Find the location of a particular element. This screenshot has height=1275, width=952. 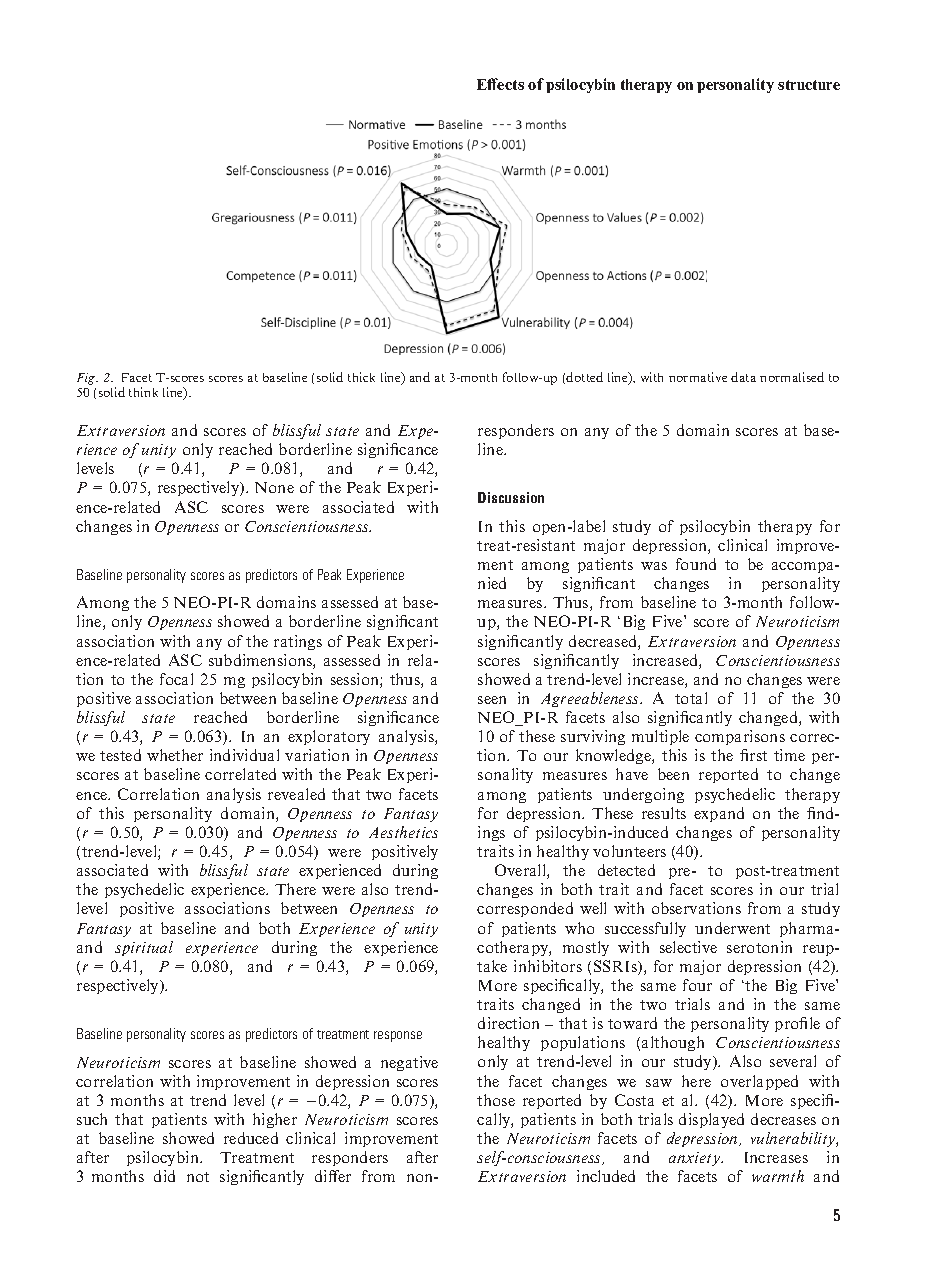

Aesthetics is located at coordinates (403, 832).
